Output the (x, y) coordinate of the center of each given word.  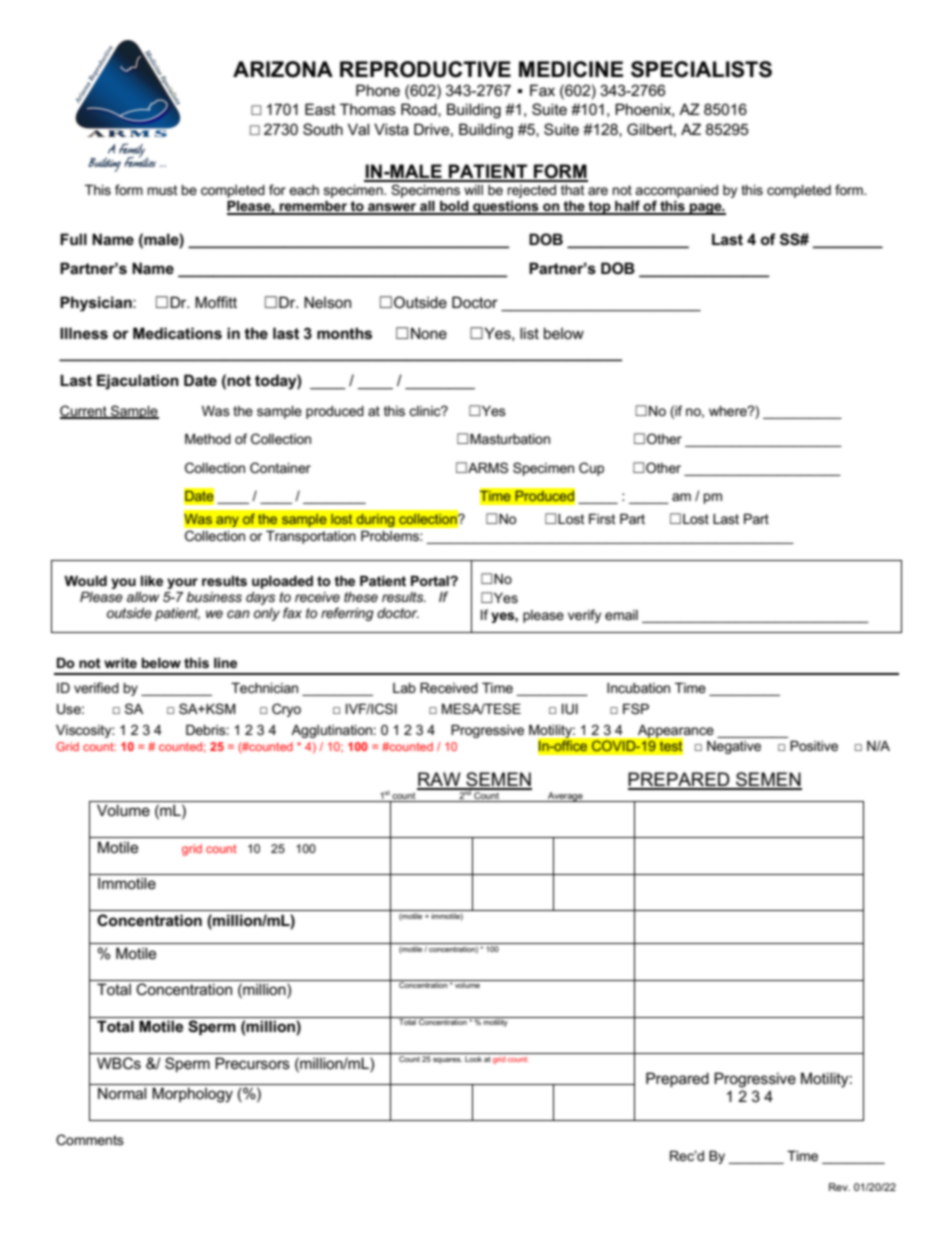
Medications (177, 333)
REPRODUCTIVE (425, 69)
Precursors (252, 1063)
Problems (391, 536)
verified (96, 687)
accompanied (676, 193)
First (602, 519)
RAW (440, 780)
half (627, 207)
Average (565, 797)
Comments (90, 1139)
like (152, 581)
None (429, 333)
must (163, 190)
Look (473, 1057)
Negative (734, 747)
